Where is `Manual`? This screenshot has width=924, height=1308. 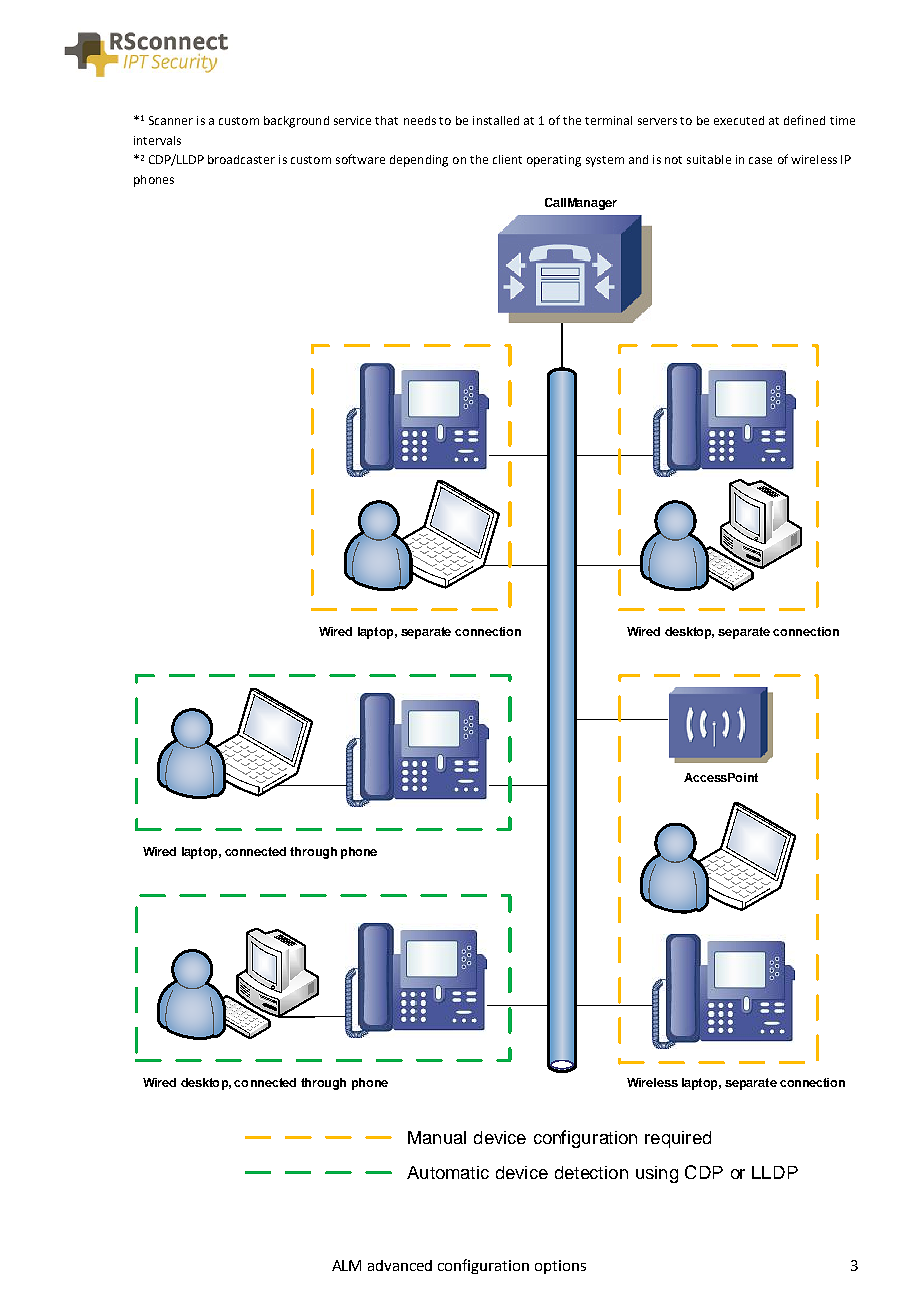 Manual is located at coordinates (437, 1137).
